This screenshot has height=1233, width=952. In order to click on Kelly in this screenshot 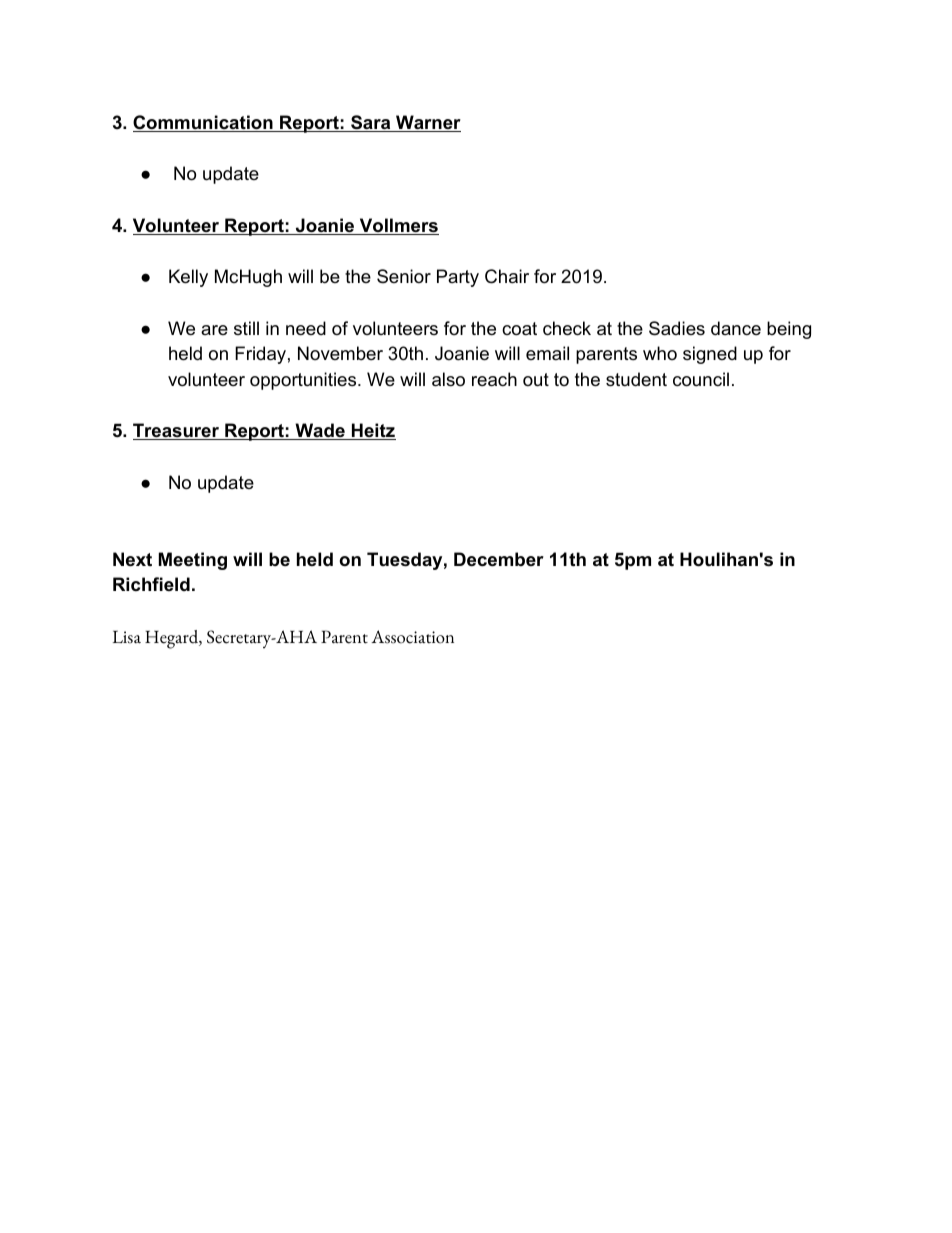, I will do `click(188, 278)`.
